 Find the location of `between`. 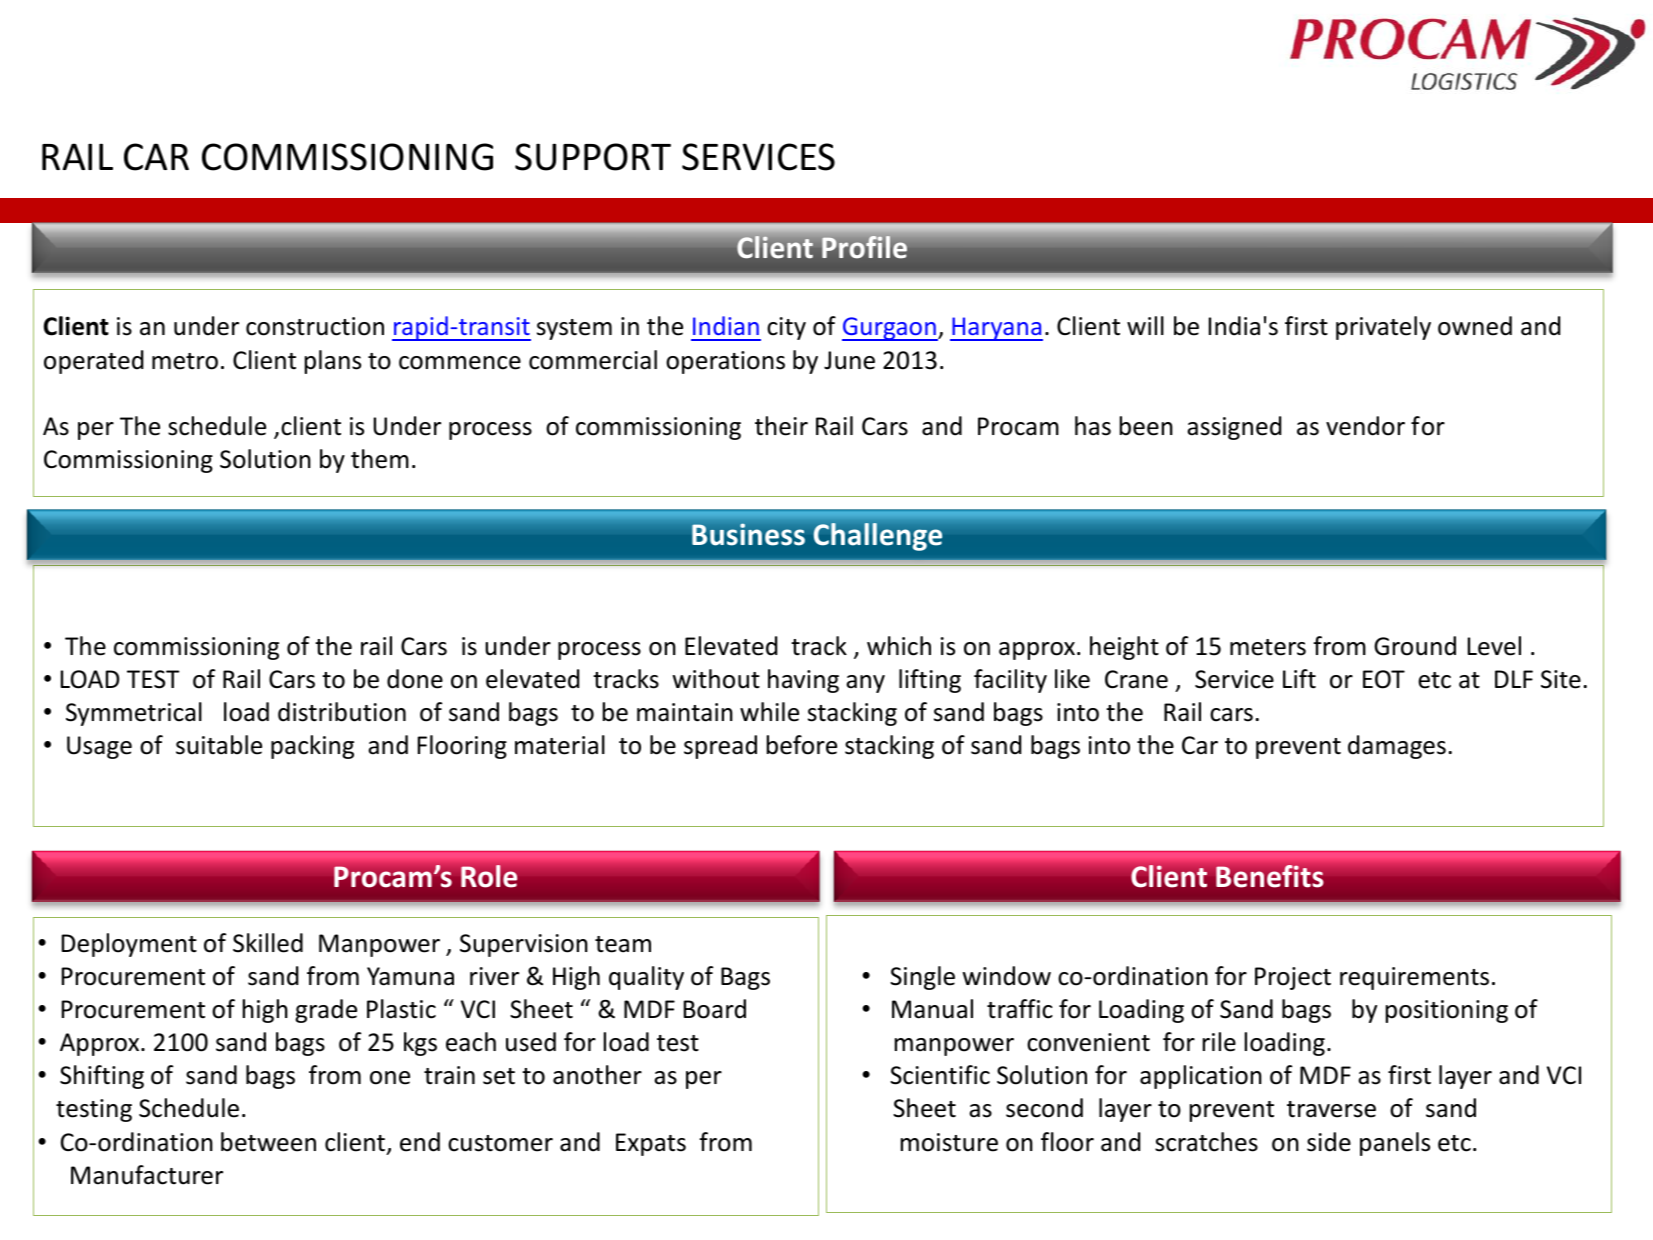

between is located at coordinates (268, 1142).
